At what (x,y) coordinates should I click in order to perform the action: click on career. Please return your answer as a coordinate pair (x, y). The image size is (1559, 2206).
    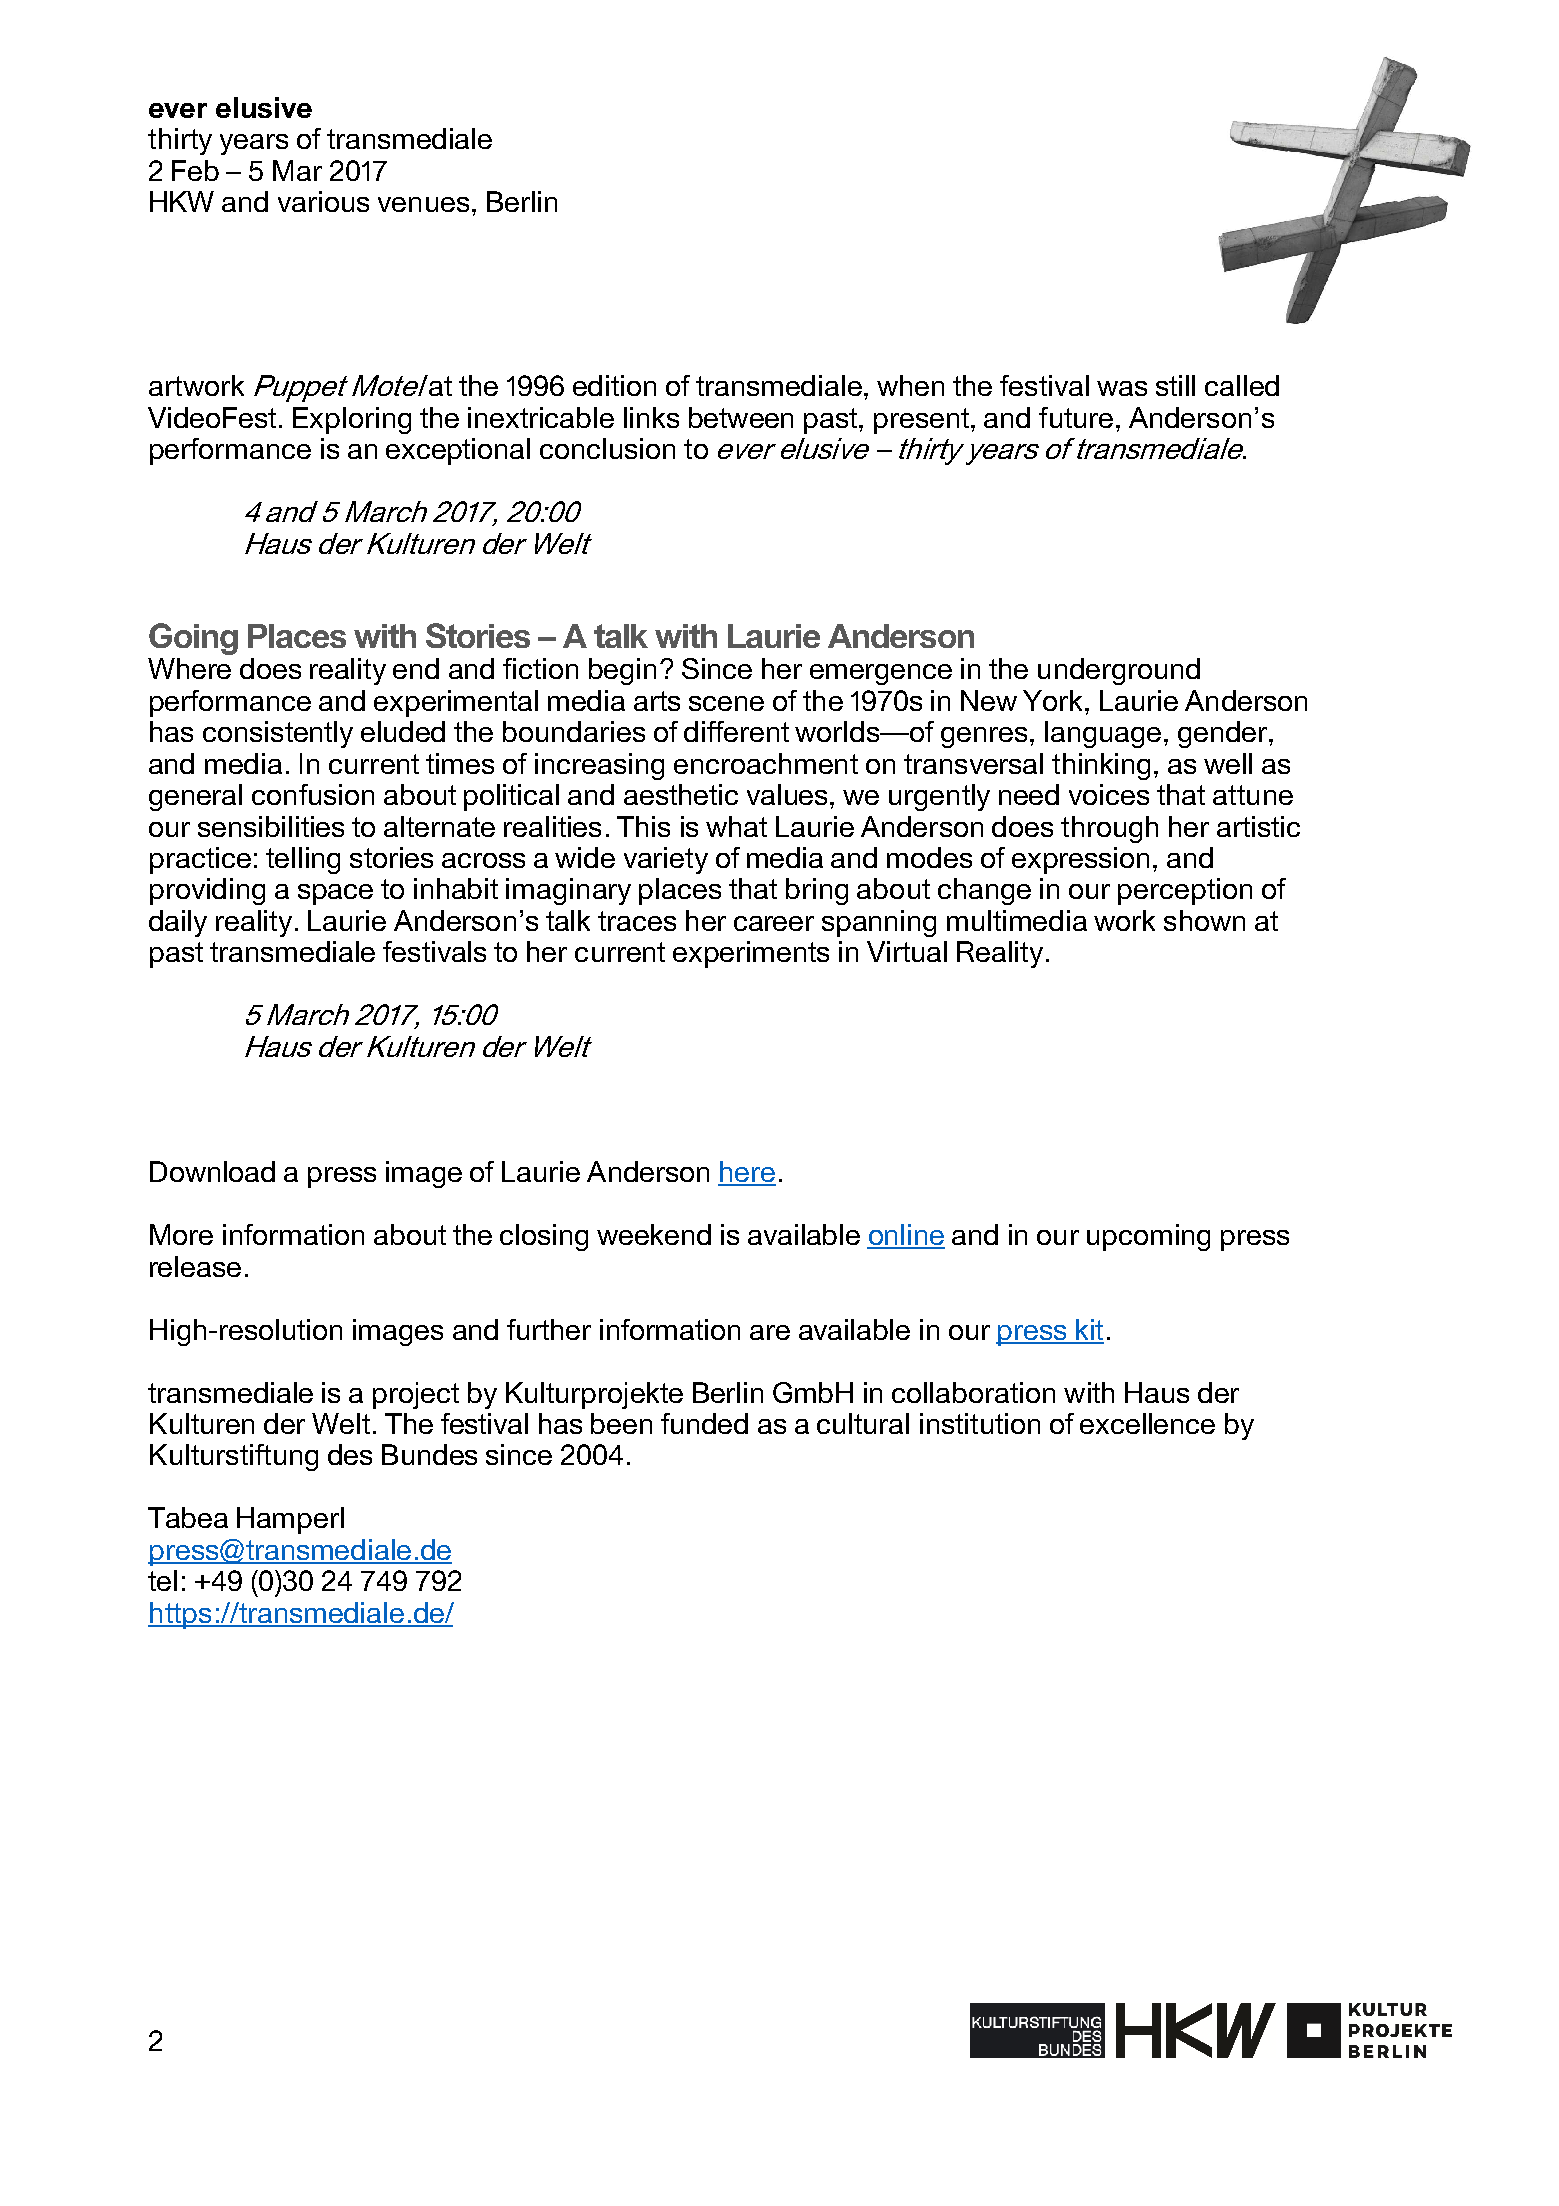
    Looking at the image, I should click on (774, 923).
